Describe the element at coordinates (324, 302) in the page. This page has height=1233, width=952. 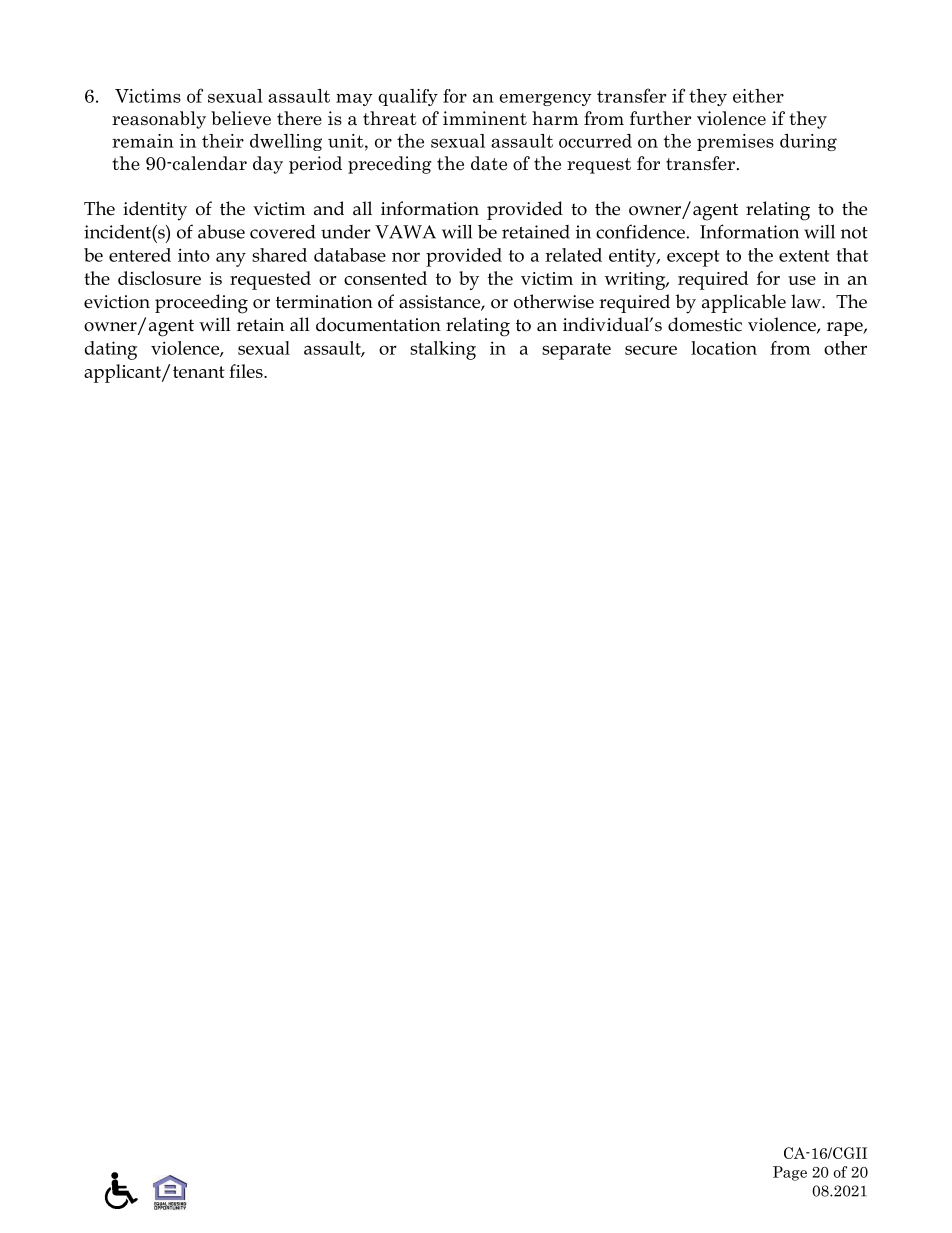
I see `termination` at that location.
